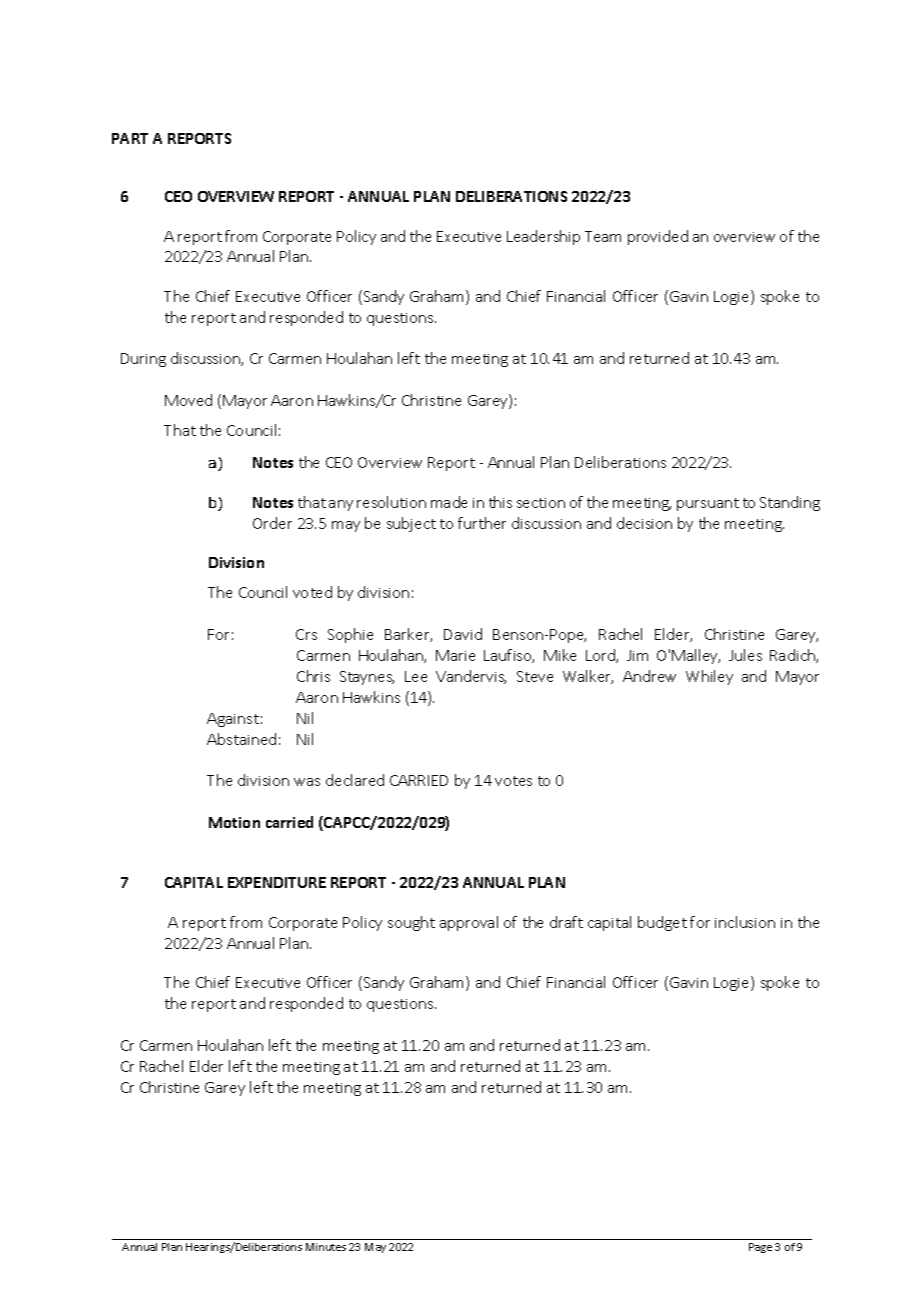 Image resolution: width=924 pixels, height=1308 pixels. What do you see at coordinates (469, 923) in the document?
I see `approval` at bounding box center [469, 923].
